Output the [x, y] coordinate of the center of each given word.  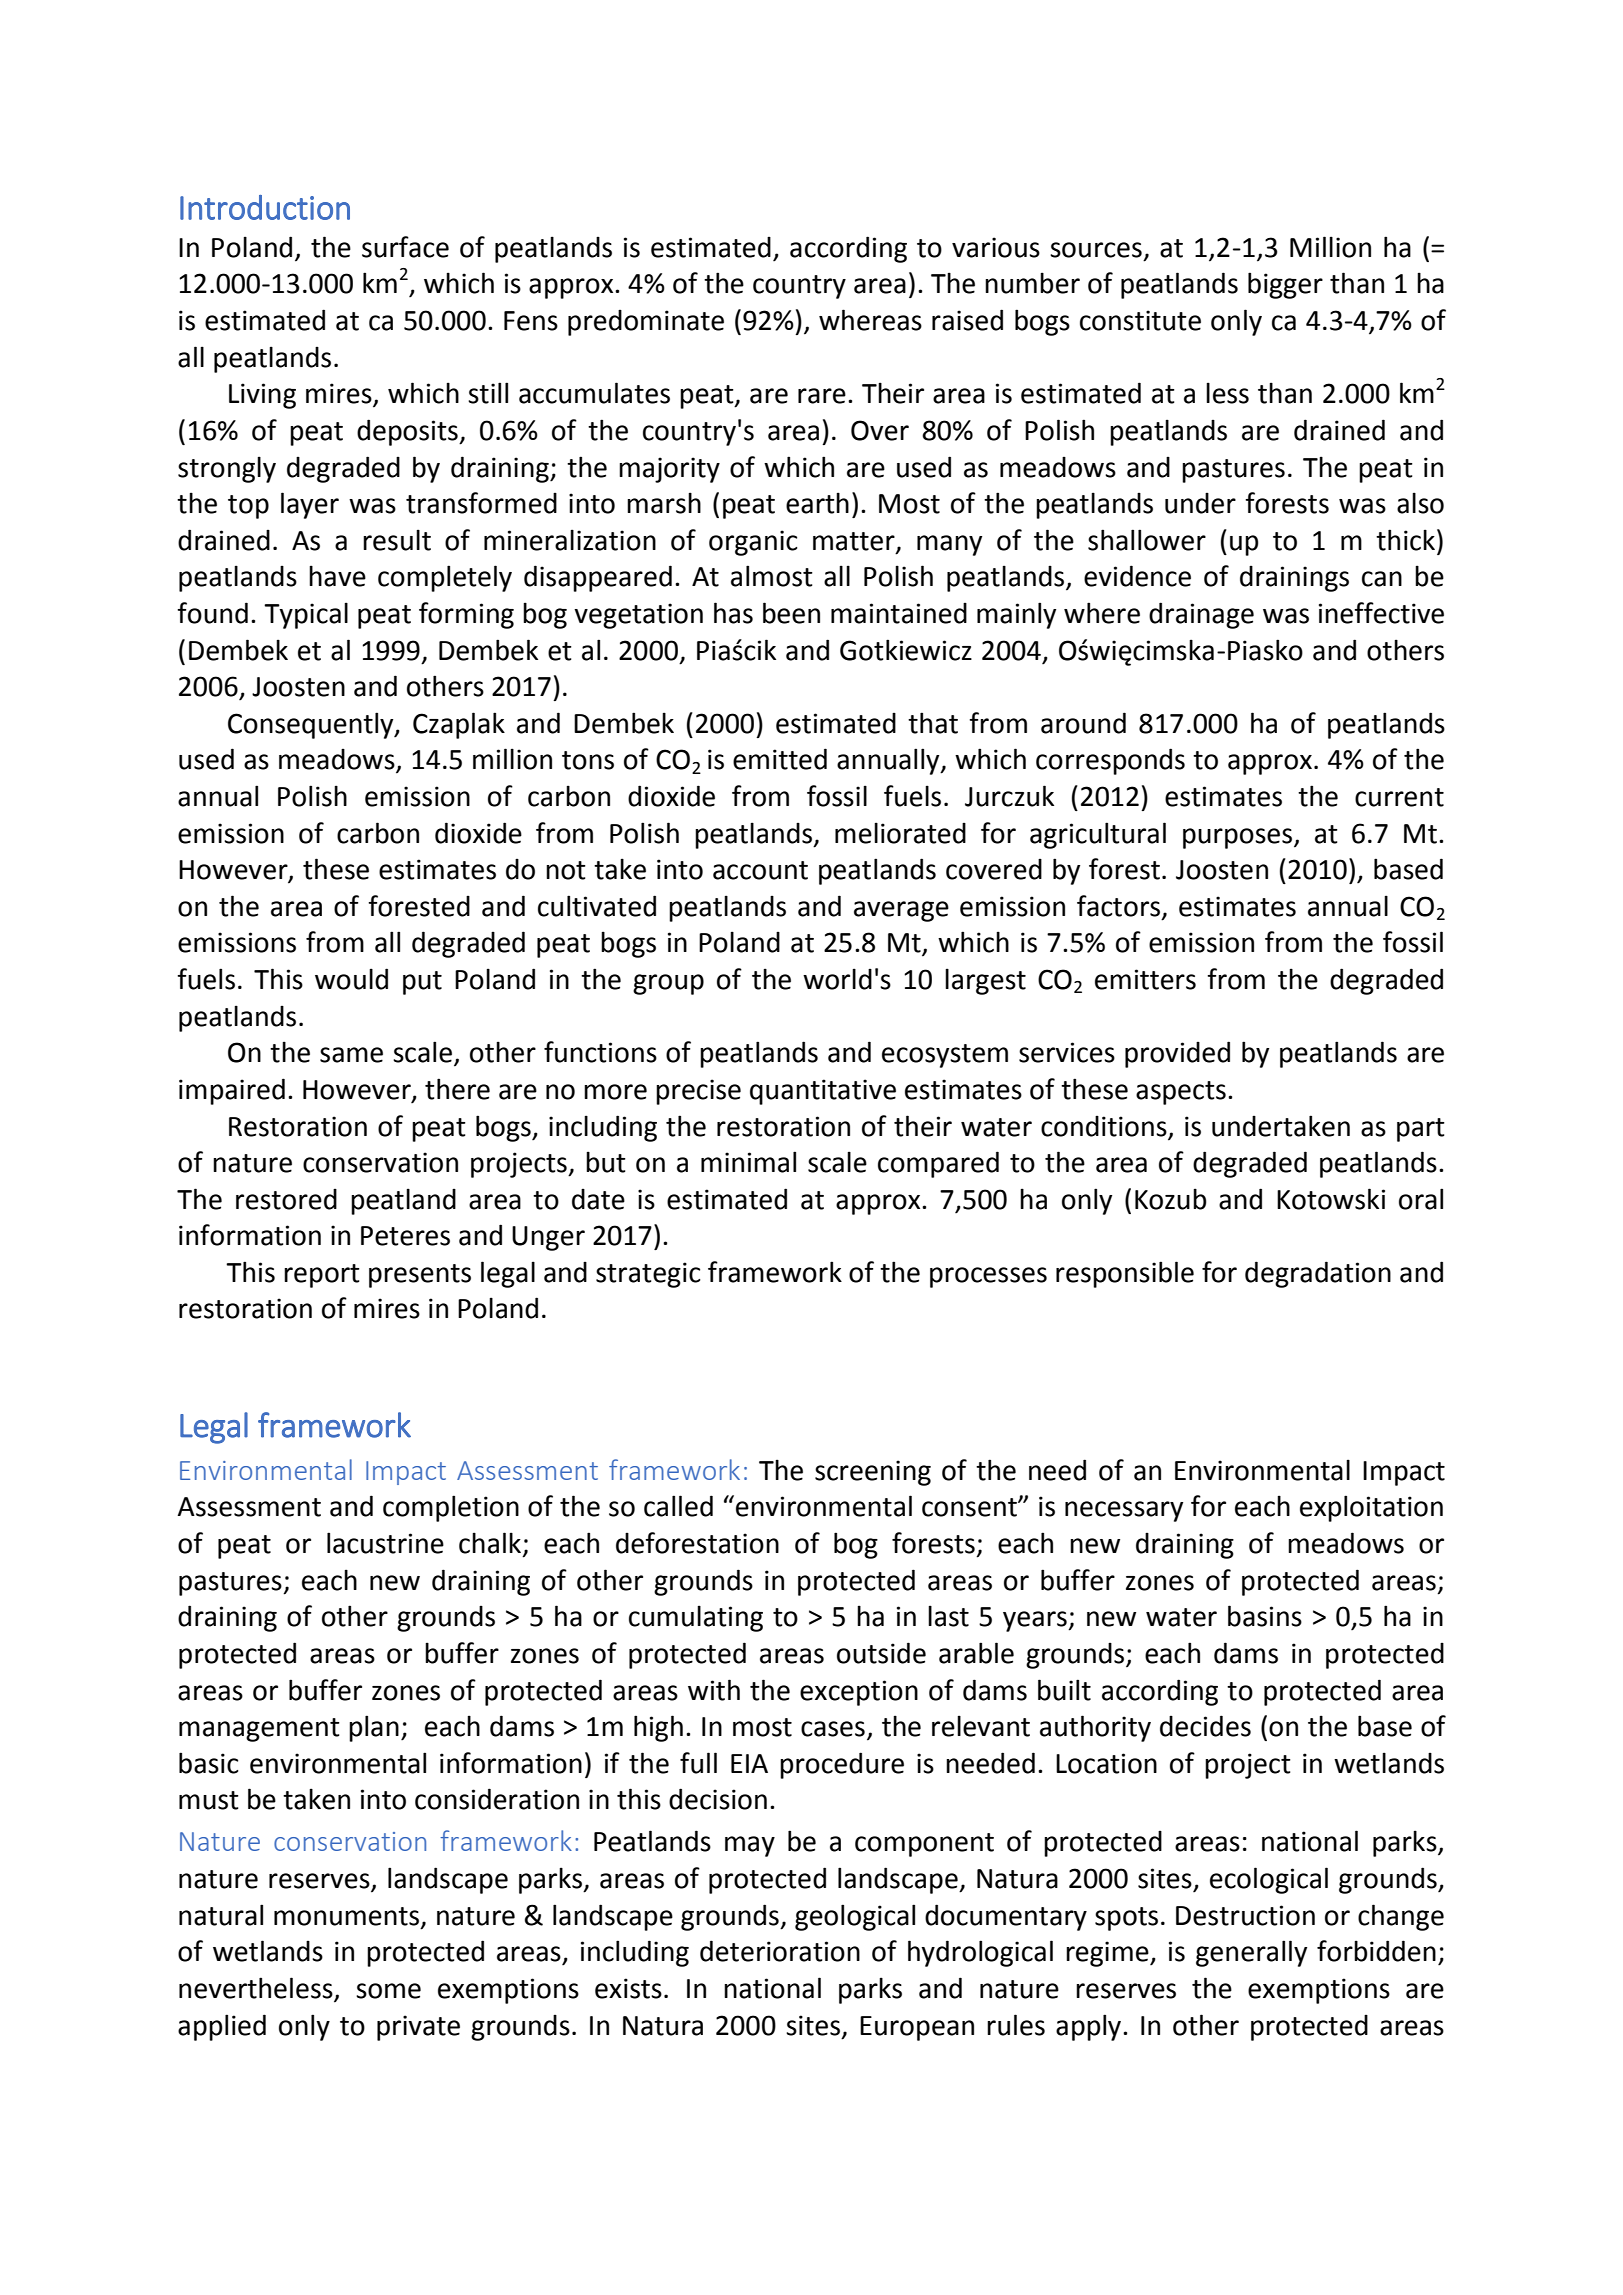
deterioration [780, 1951]
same [351, 1055]
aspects [1181, 1093]
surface [405, 247]
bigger [1285, 285]
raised [967, 320]
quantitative [823, 1092]
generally [1251, 1953]
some [388, 1991]
